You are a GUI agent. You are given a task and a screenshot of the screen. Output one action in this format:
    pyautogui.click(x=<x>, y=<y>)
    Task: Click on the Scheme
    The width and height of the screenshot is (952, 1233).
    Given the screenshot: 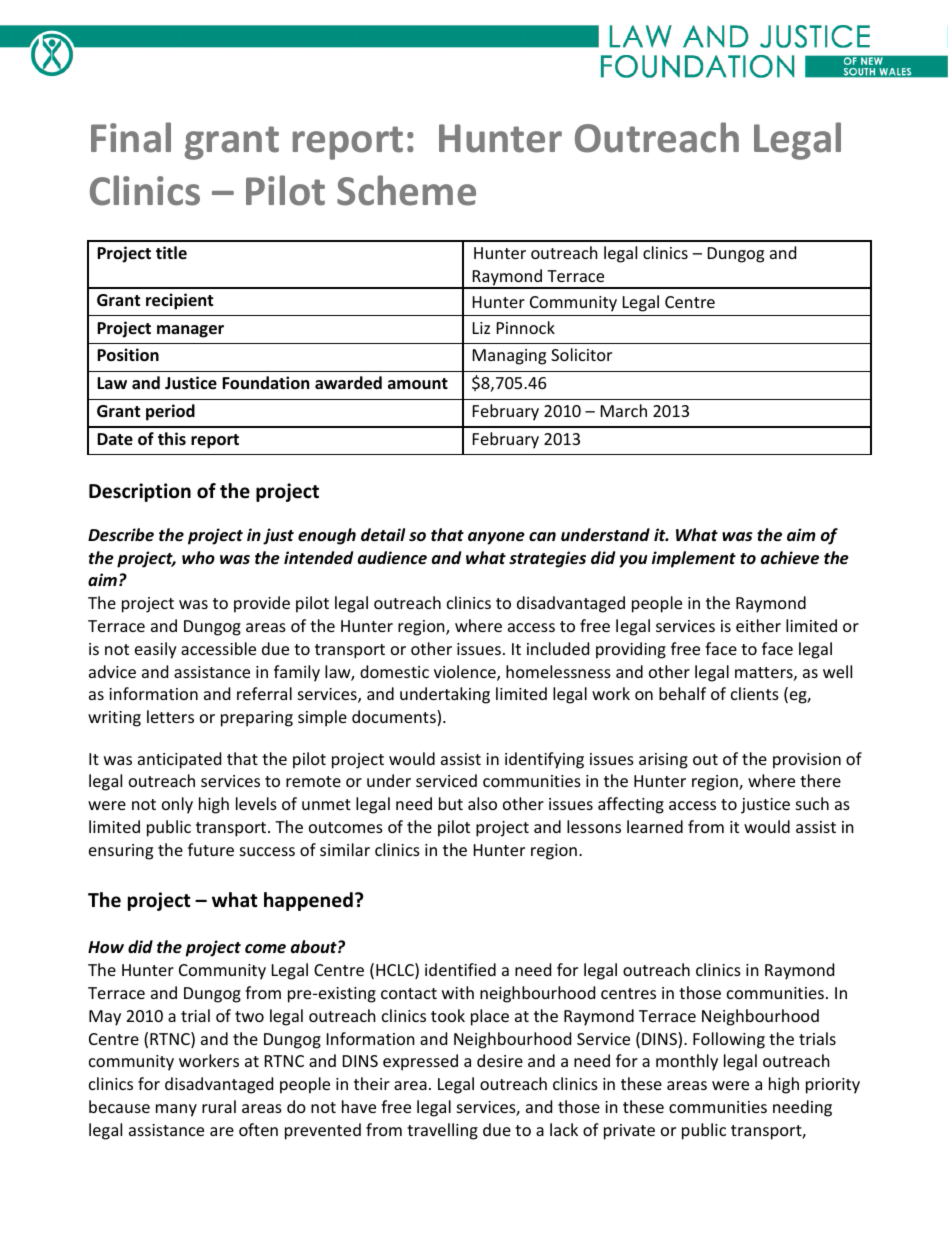 What is the action you would take?
    pyautogui.click(x=406, y=190)
